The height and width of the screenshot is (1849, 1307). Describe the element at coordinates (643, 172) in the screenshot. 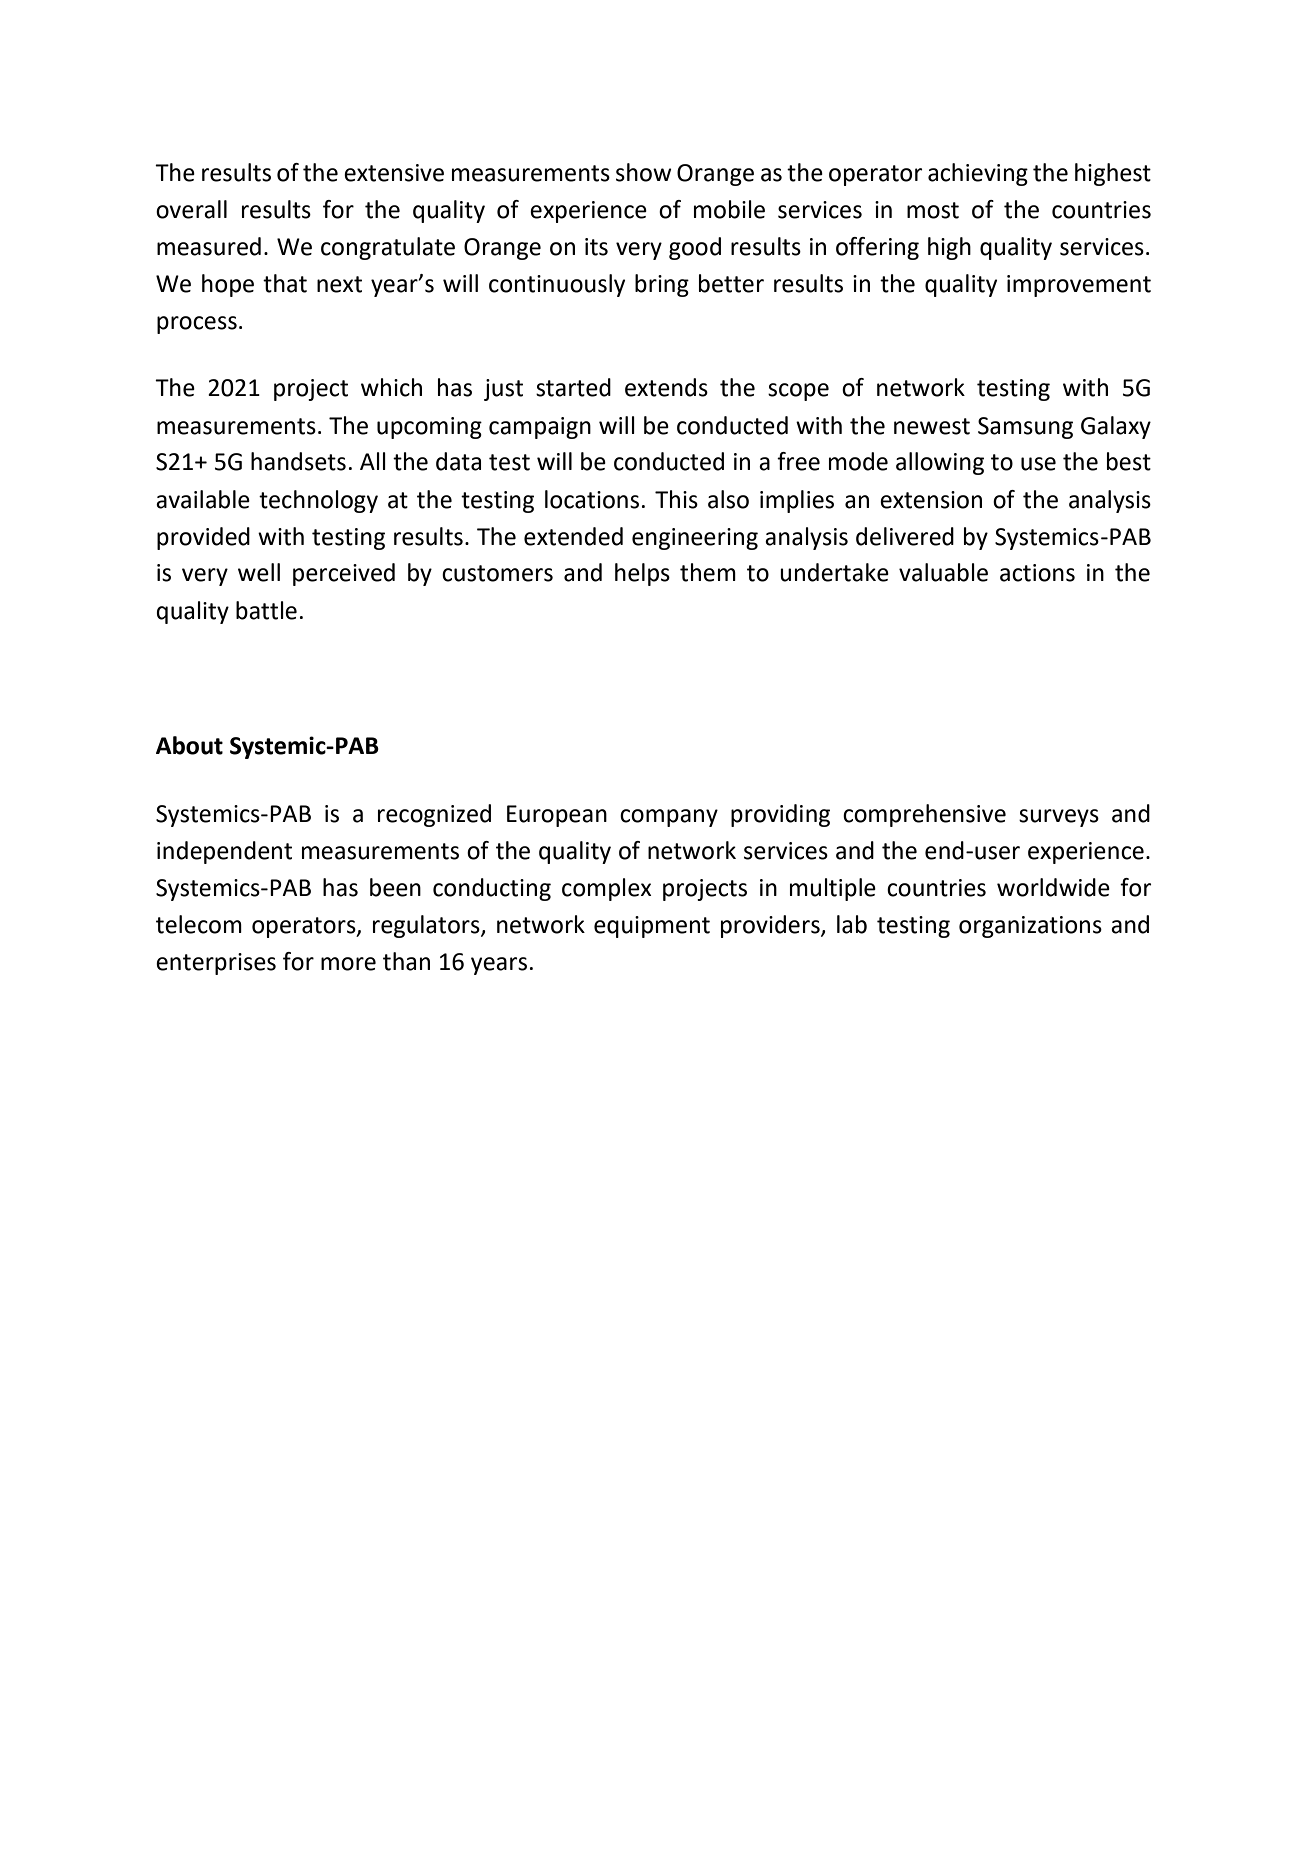

I see `show` at that location.
